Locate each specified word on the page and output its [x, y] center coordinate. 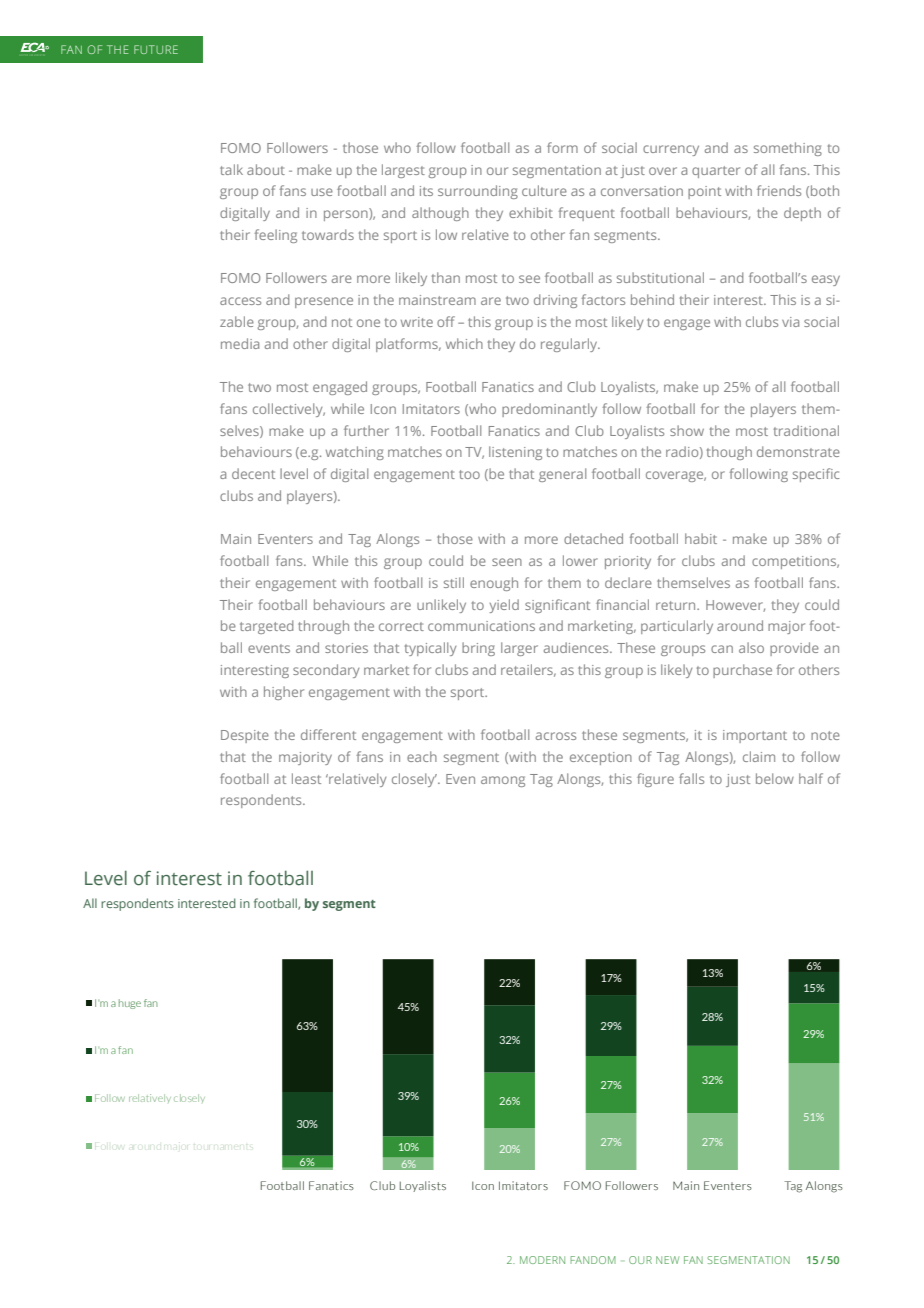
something [788, 149]
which [464, 343]
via [790, 322]
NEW [667, 1260]
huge [130, 1004]
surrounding [478, 192]
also [751, 647]
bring [478, 649]
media [240, 343]
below [775, 778]
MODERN [542, 1260]
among [503, 781]
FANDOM [593, 1260]
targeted [266, 627]
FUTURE [156, 49]
